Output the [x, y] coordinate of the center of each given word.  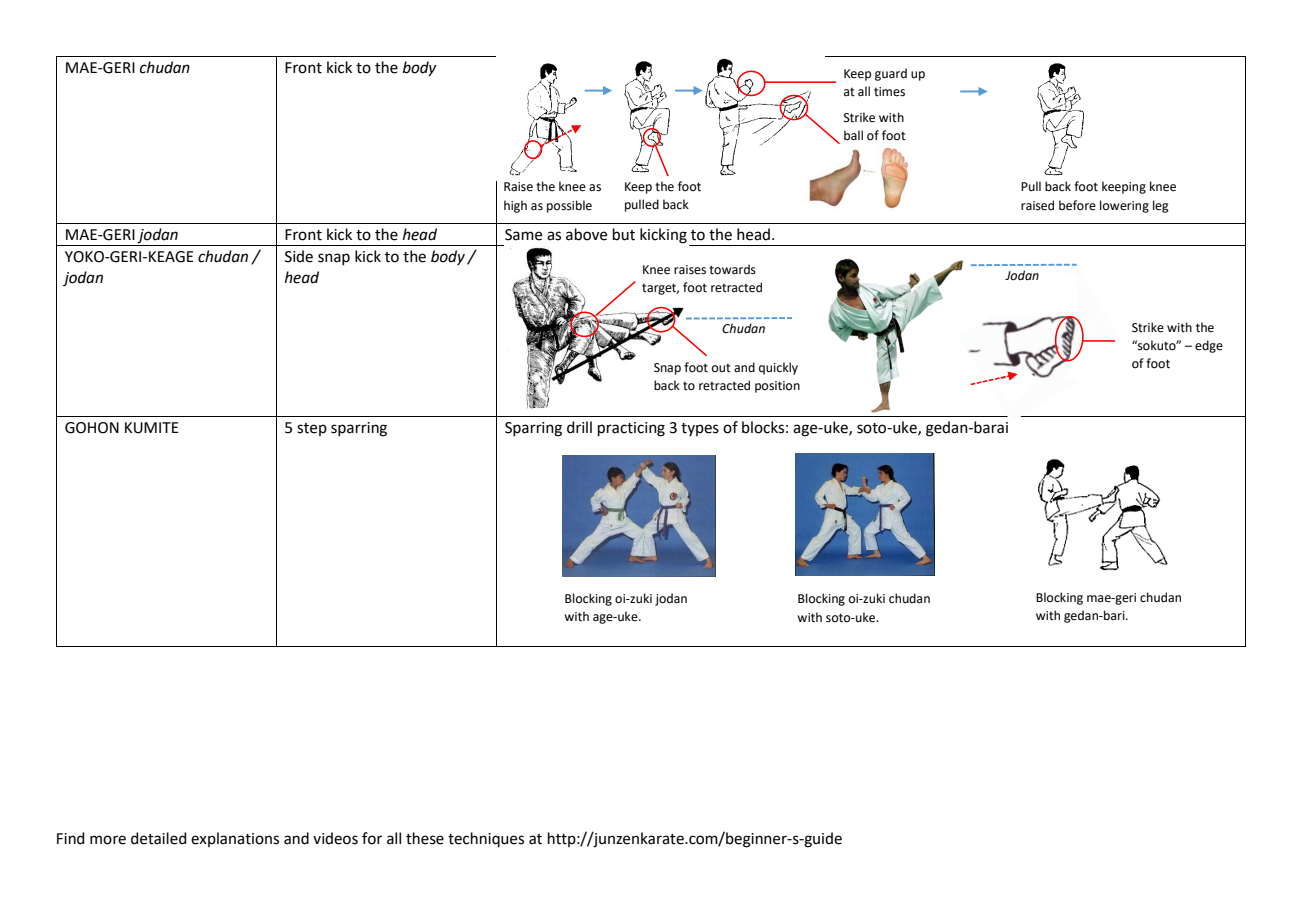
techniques [486, 839]
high [515, 206]
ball [853, 135]
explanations [235, 839]
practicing [631, 429]
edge [1209, 346]
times [889, 92]
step [312, 429]
